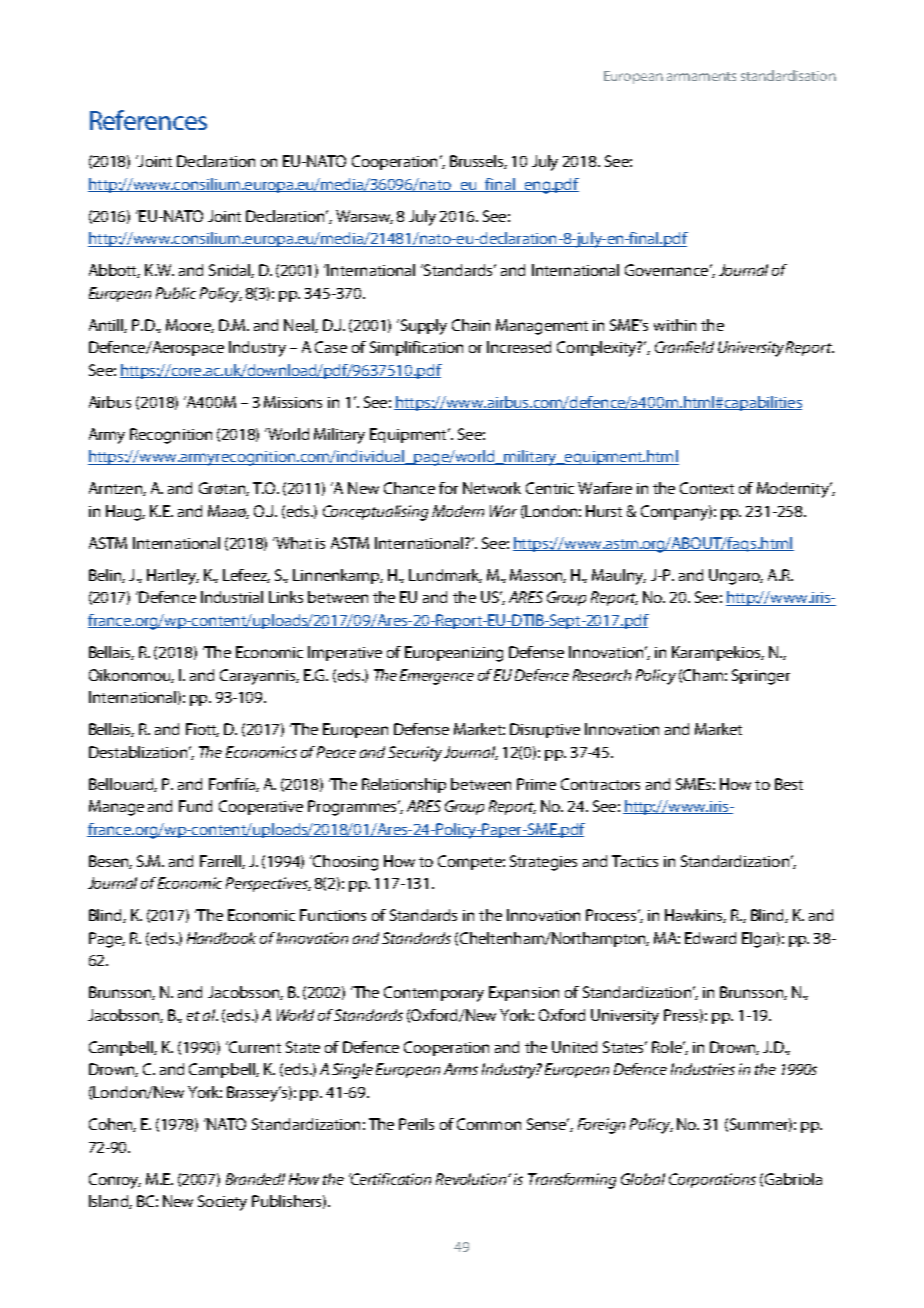 The height and width of the screenshot is (1308, 924). I want to click on Industrial, so click(232, 597).
